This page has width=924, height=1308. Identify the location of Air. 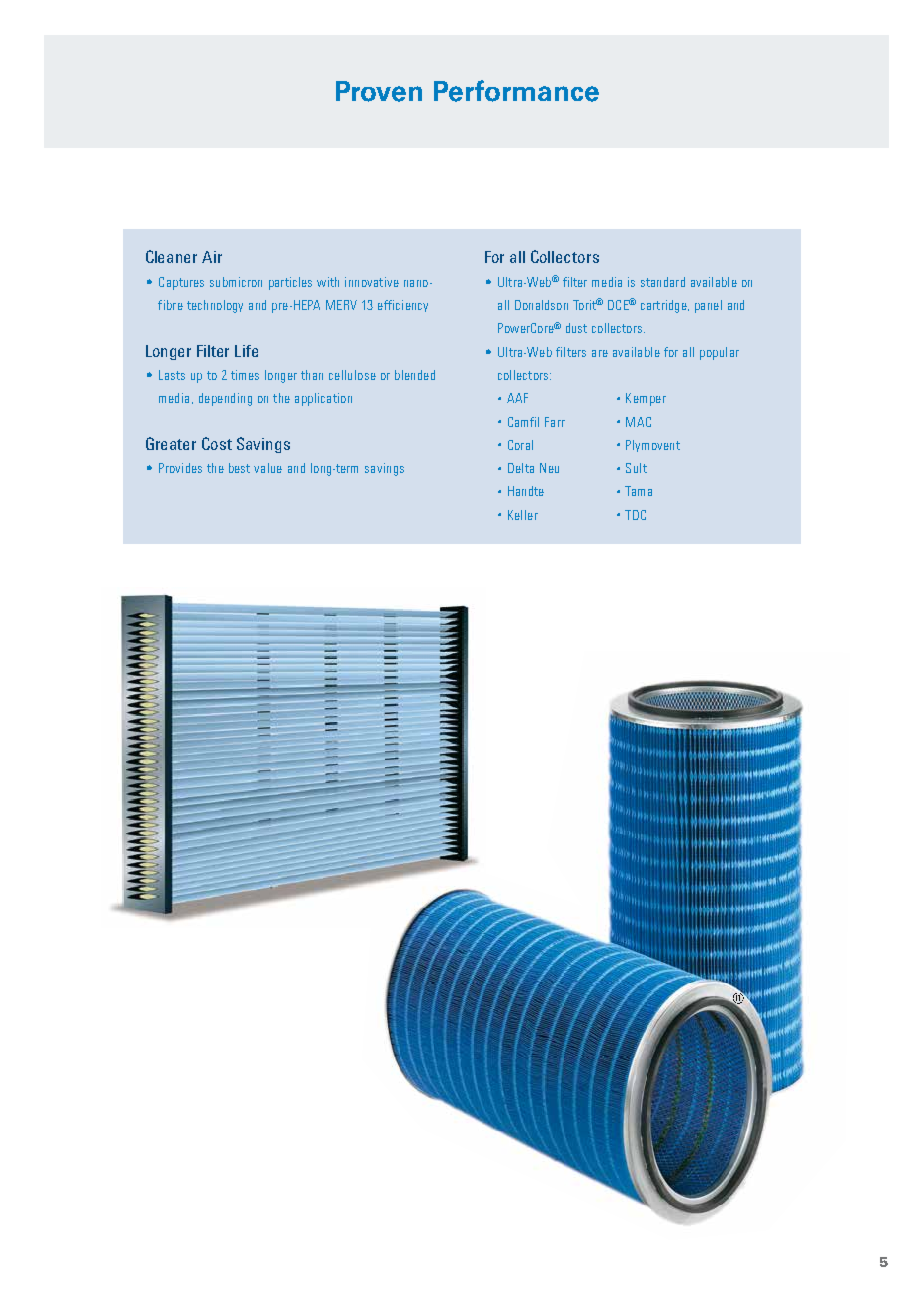
(212, 257).
